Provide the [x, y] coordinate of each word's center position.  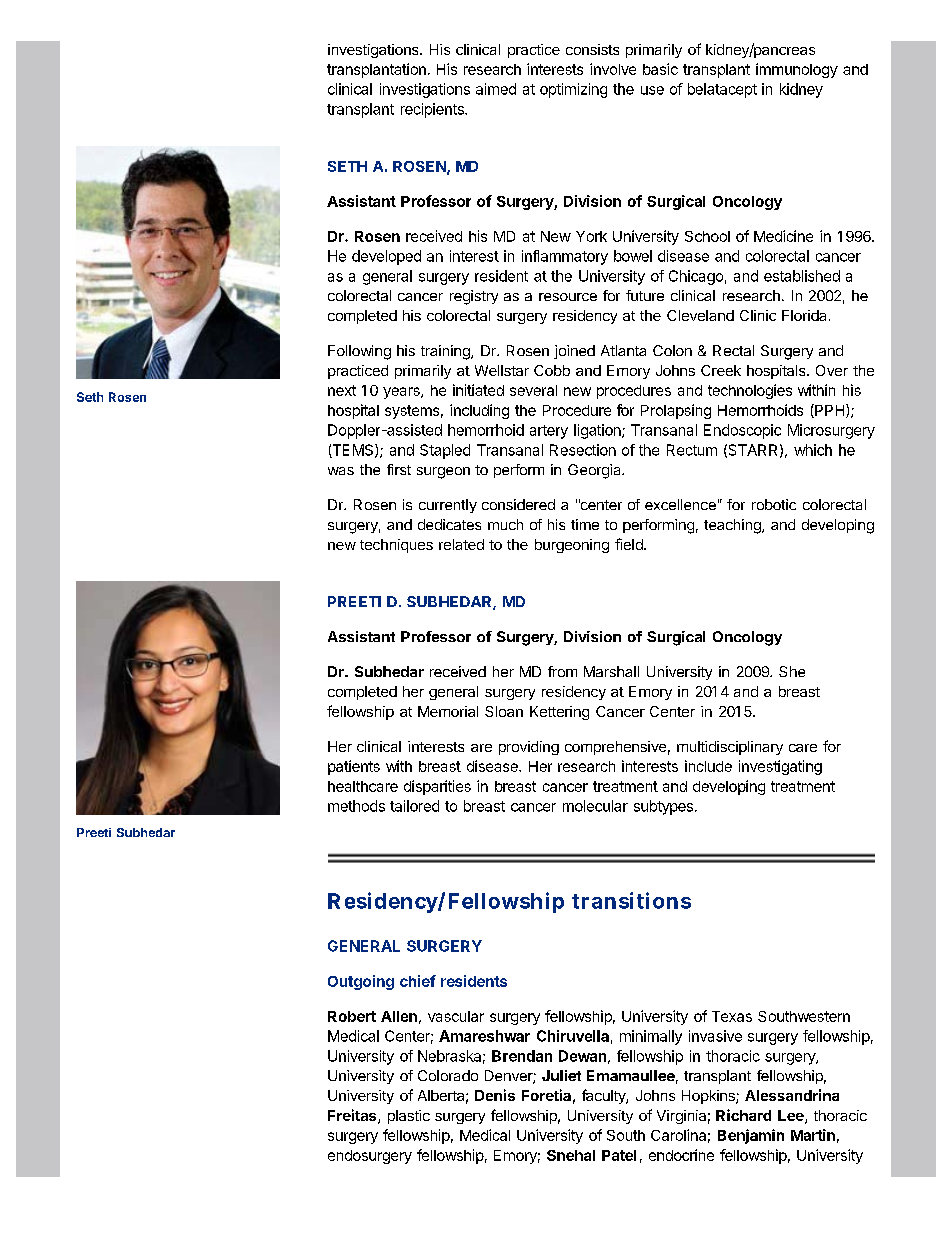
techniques [396, 546]
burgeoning [572, 546]
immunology [797, 70]
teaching [733, 526]
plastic [409, 1117]
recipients [433, 110]
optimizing [573, 90]
